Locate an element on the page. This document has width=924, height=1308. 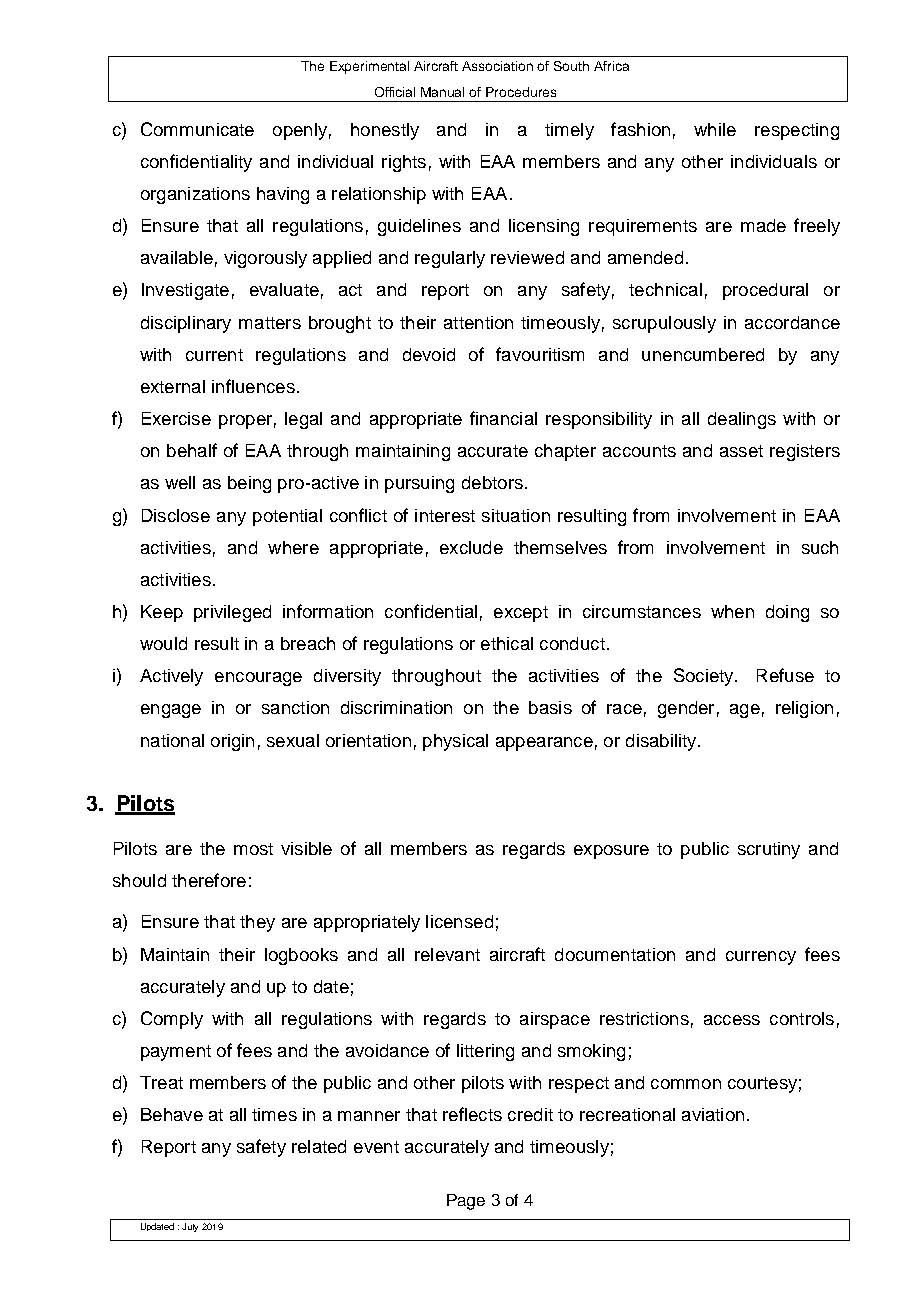
privileged is located at coordinates (232, 613).
